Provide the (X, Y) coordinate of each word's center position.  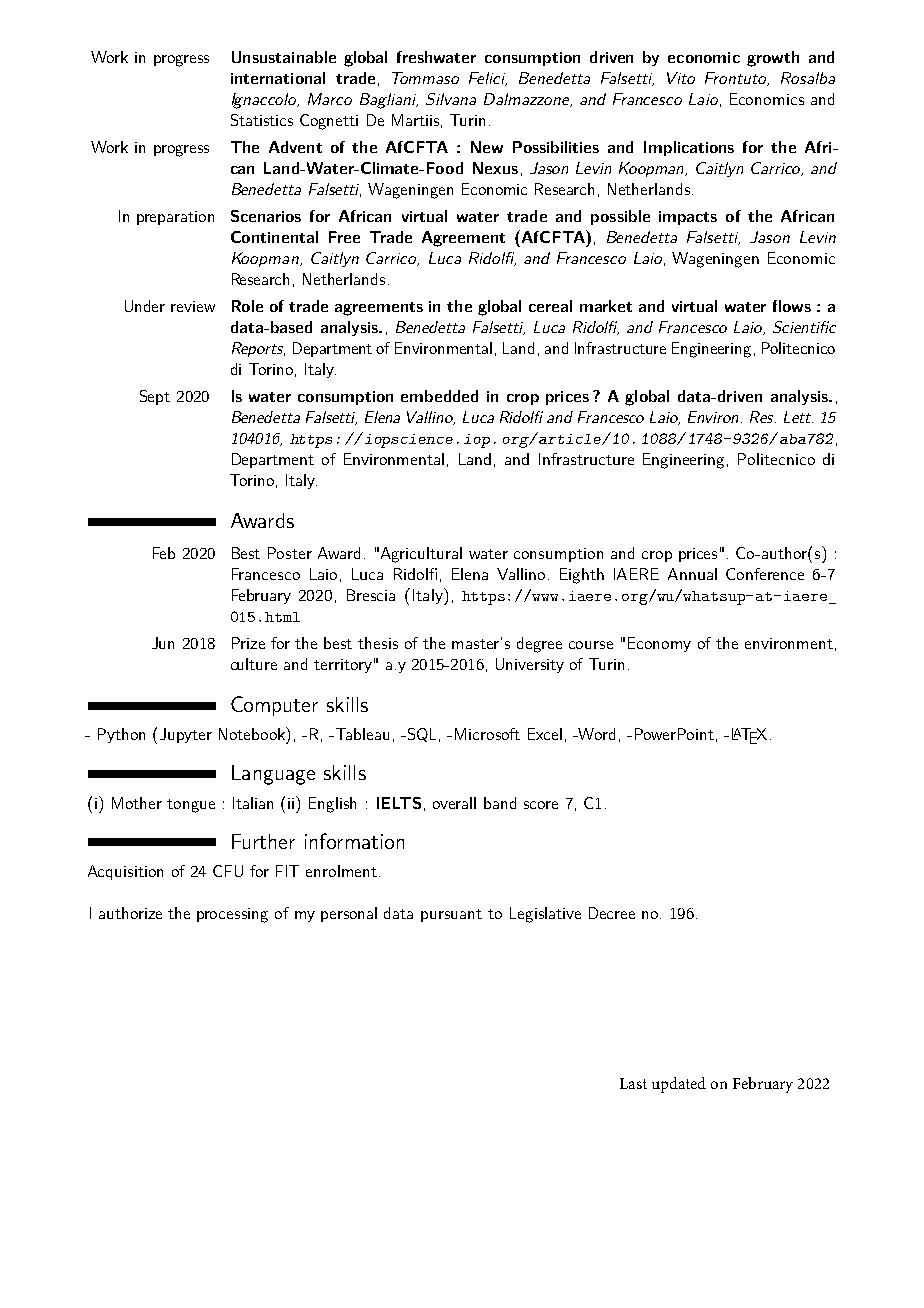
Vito (681, 78)
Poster (290, 553)
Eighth (582, 576)
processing (232, 915)
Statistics (262, 120)
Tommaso (425, 78)
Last (633, 1083)
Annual (692, 574)
